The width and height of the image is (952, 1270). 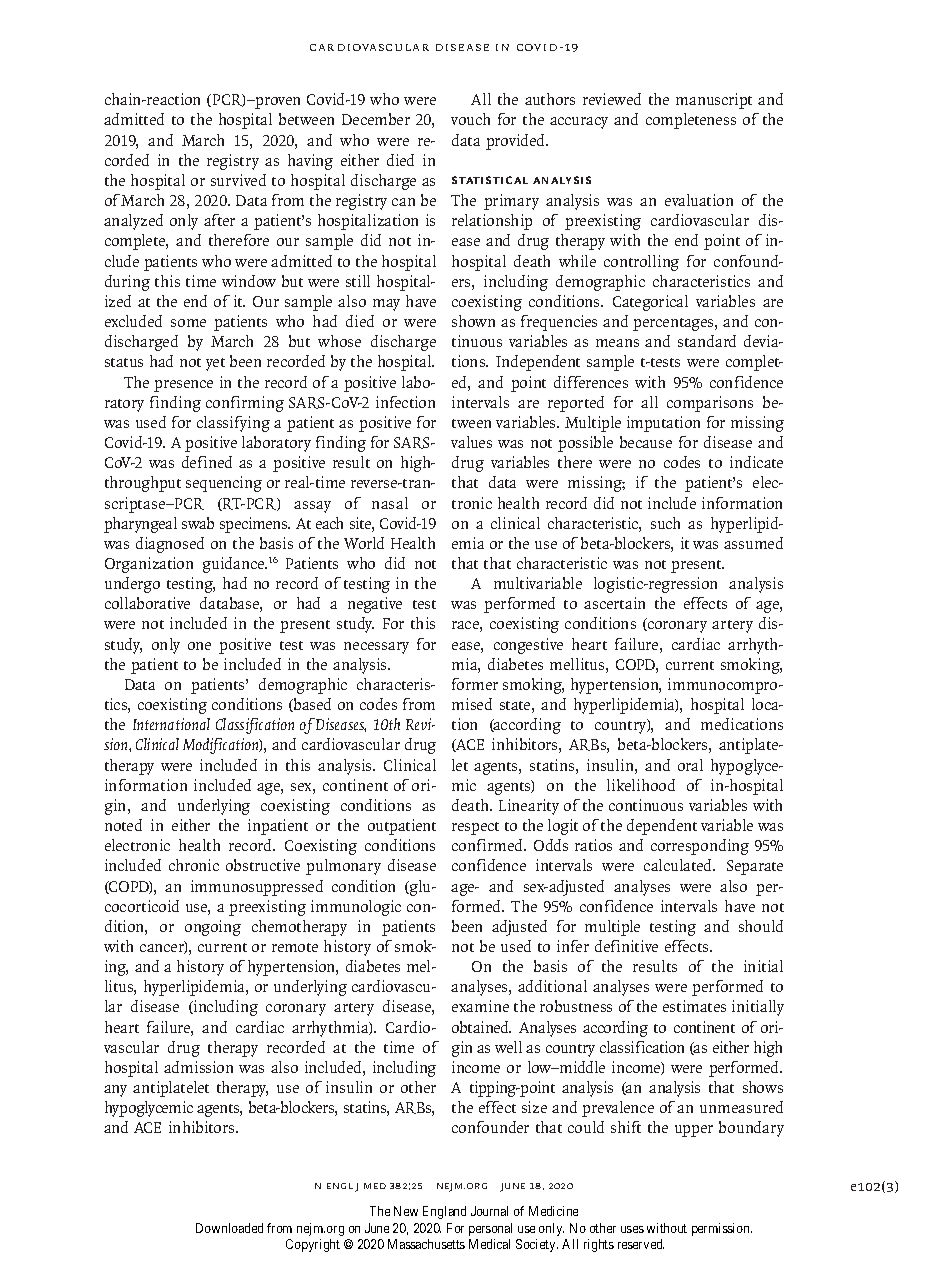 What do you see at coordinates (632, 1229) in the image?
I see `uses` at bounding box center [632, 1229].
